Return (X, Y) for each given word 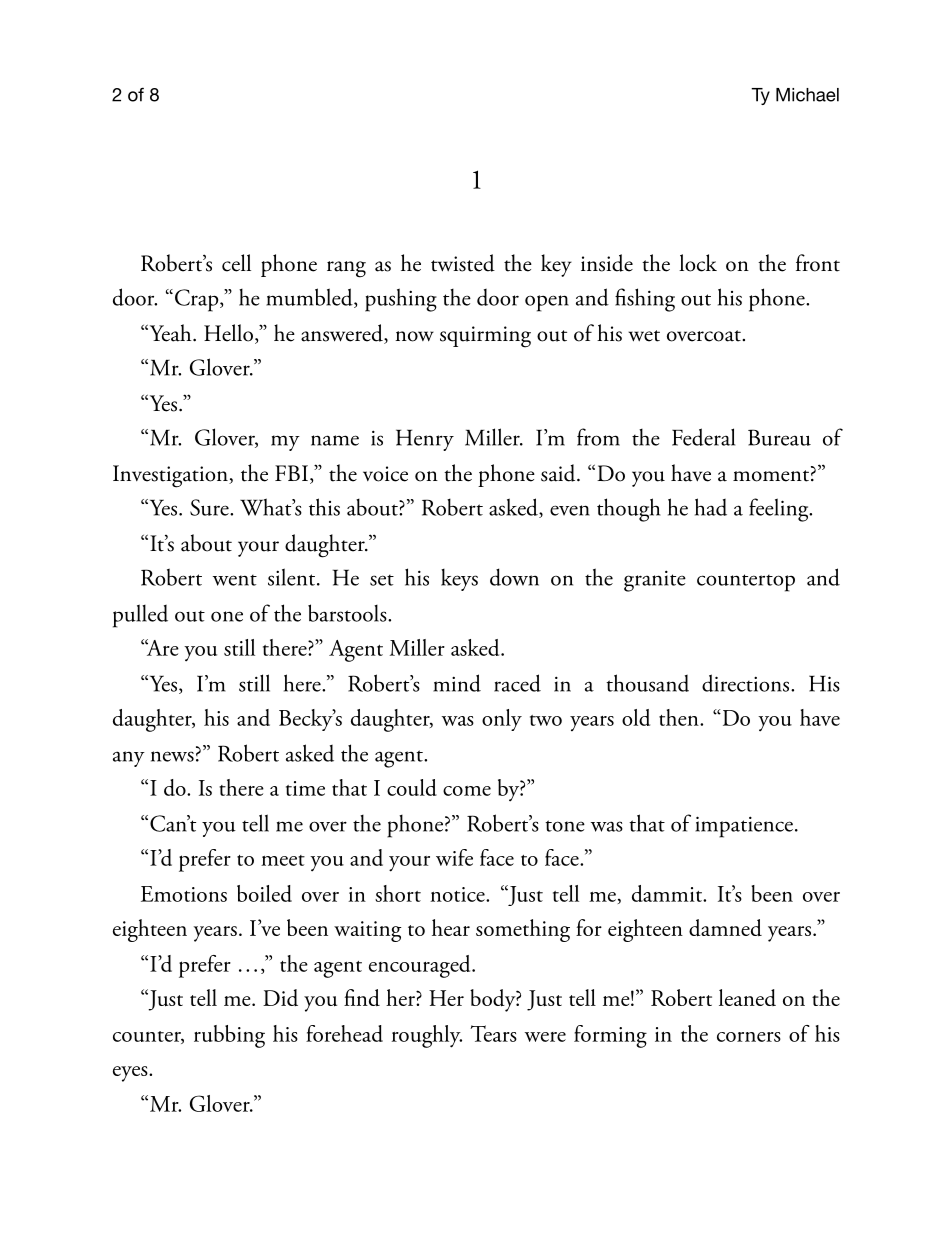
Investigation (171, 476)
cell (236, 263)
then (680, 717)
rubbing (229, 1036)
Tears (493, 1033)
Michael (807, 95)
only (502, 720)
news (172, 756)
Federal (703, 437)
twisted (463, 263)
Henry (425, 440)
